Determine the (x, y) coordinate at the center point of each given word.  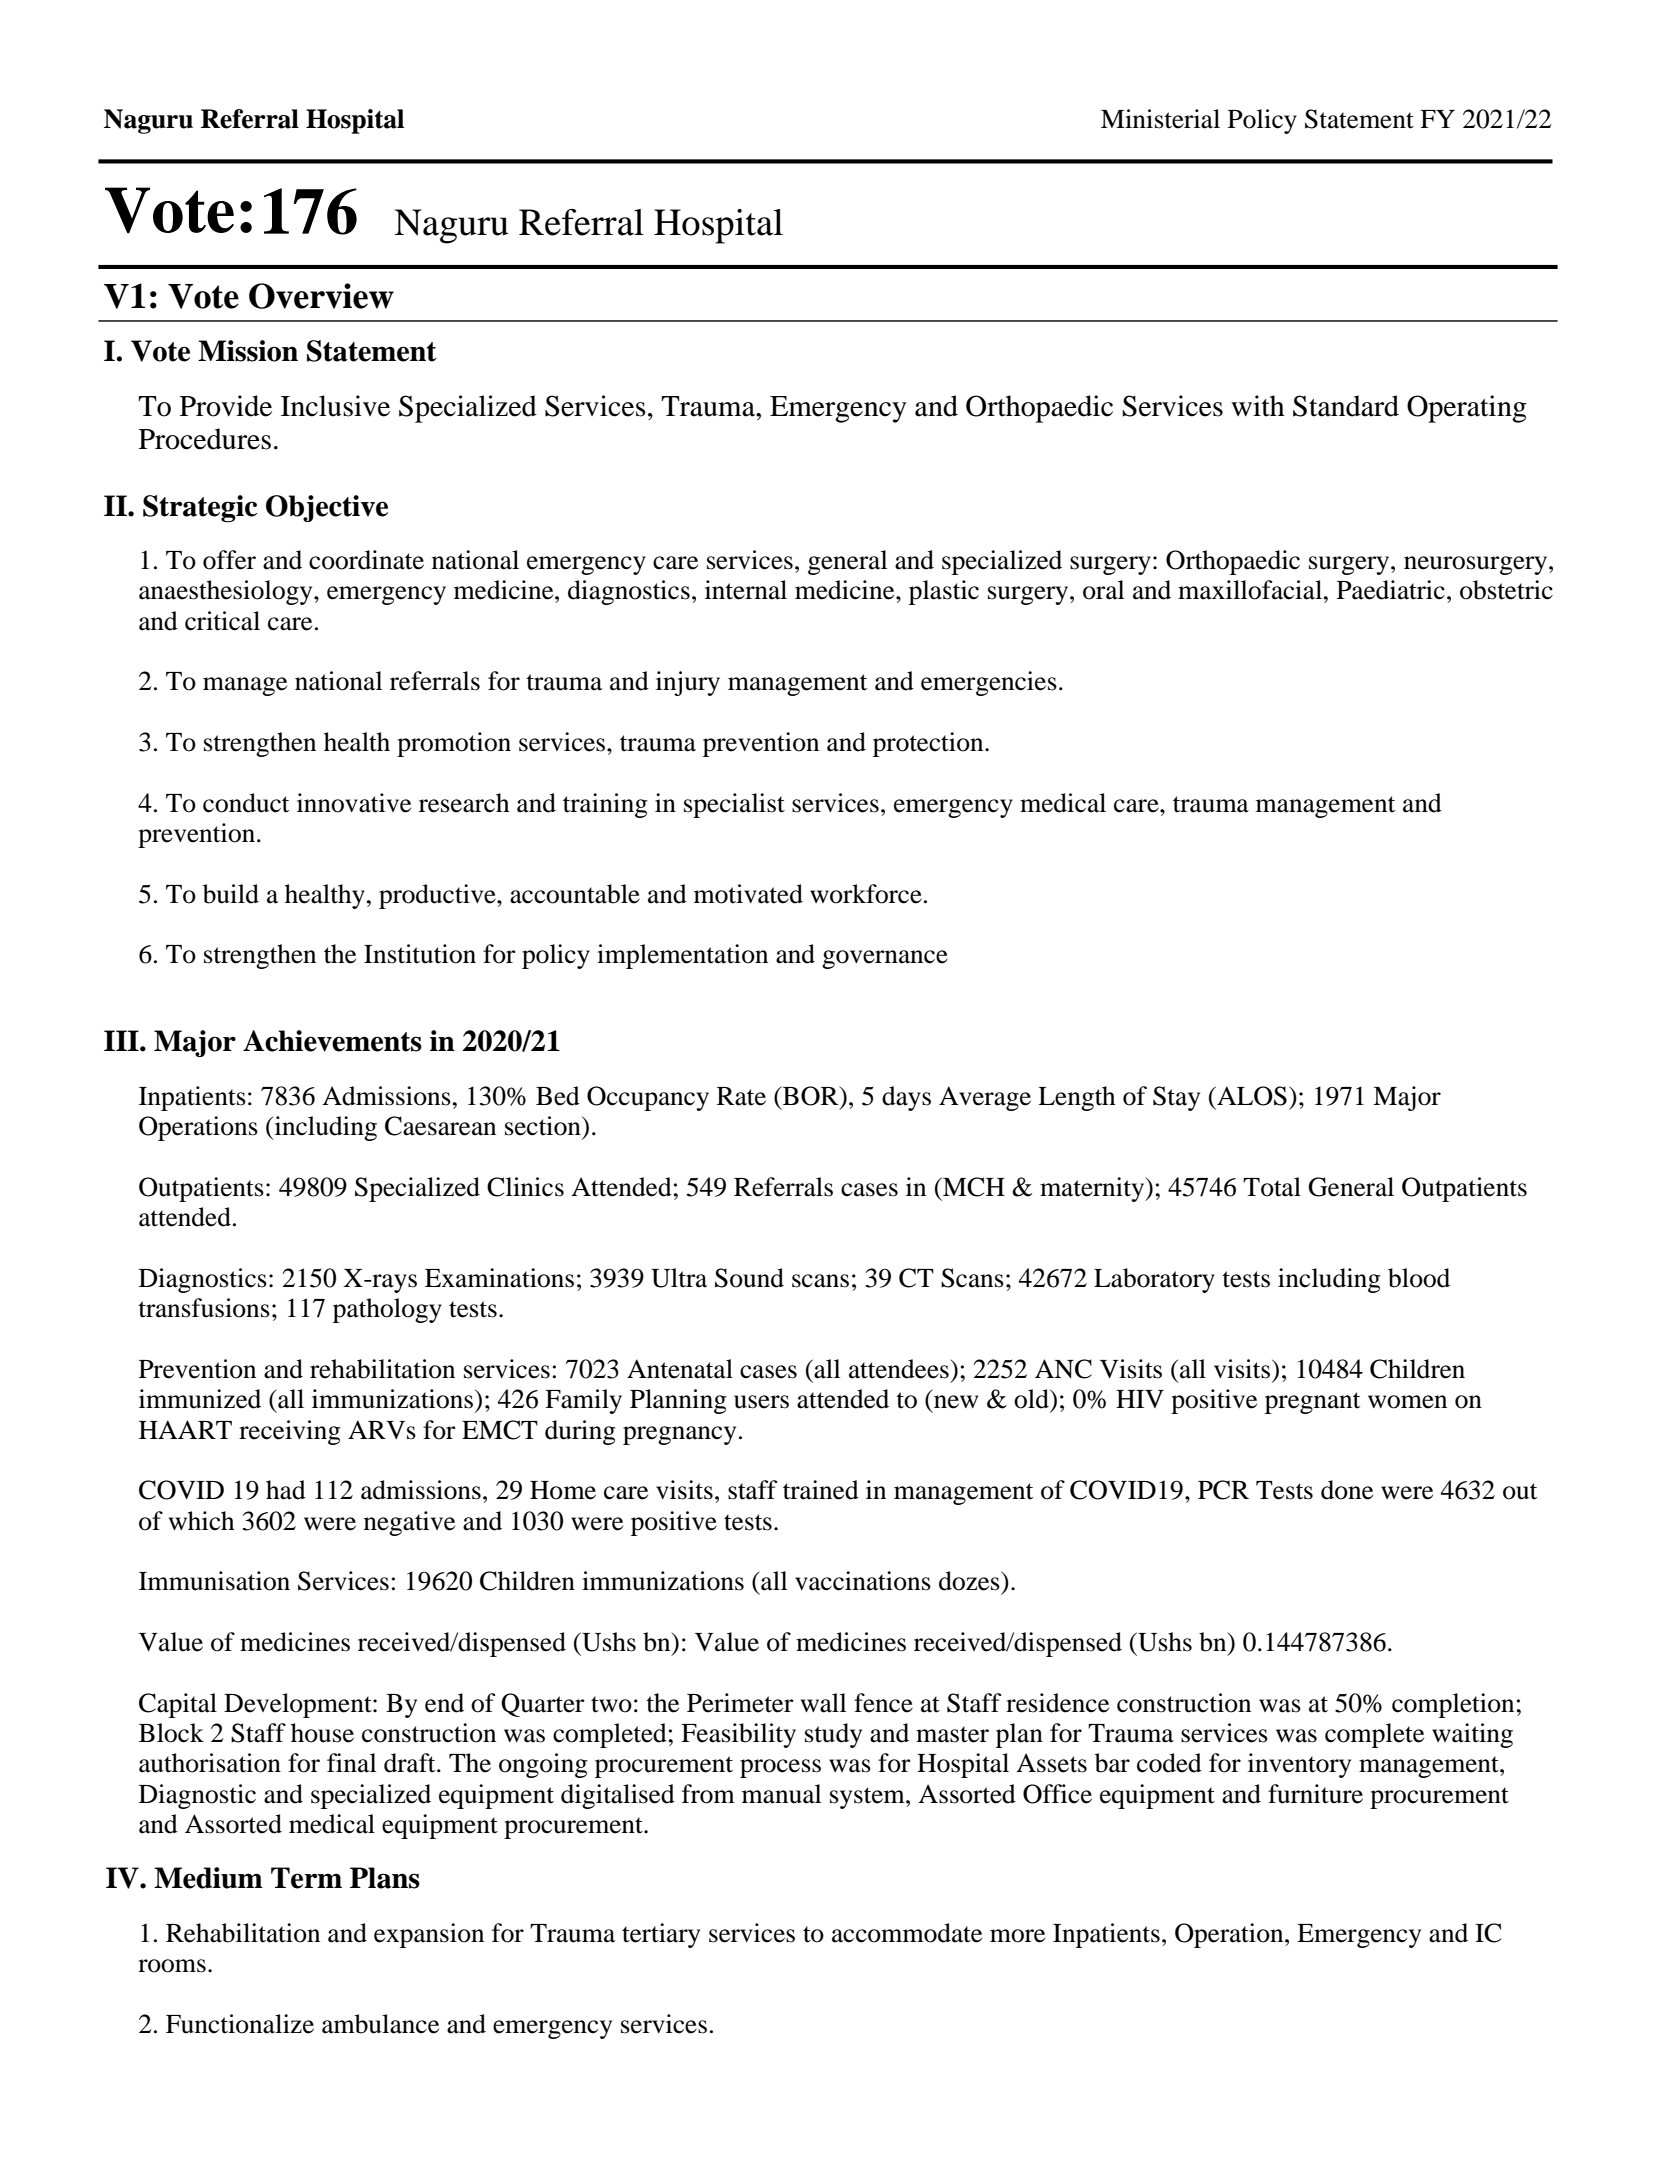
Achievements (332, 1041)
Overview (321, 296)
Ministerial (1160, 119)
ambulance (380, 2024)
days (906, 1098)
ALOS (1251, 1096)
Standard (1346, 406)
